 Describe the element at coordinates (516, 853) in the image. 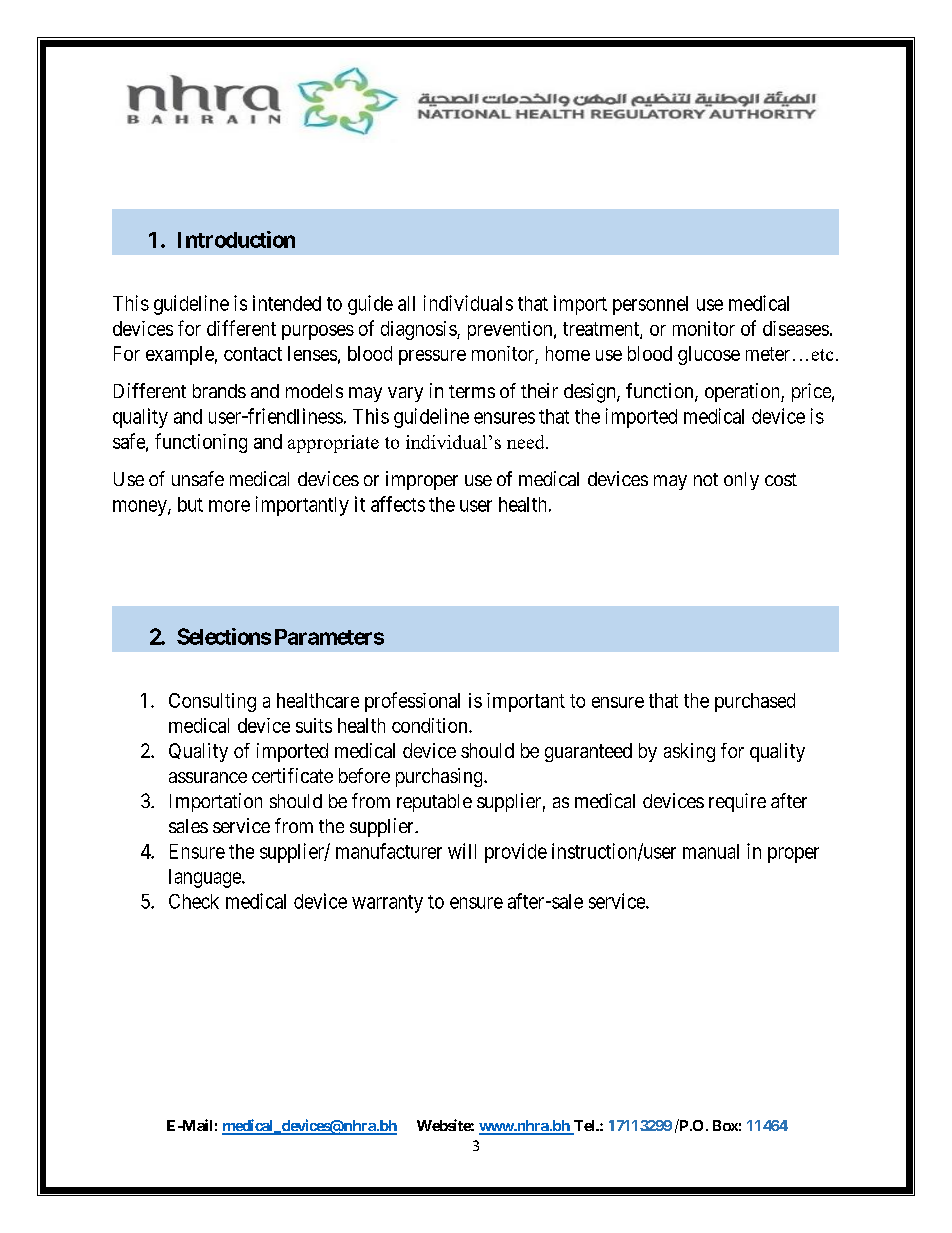

I see `provide` at that location.
